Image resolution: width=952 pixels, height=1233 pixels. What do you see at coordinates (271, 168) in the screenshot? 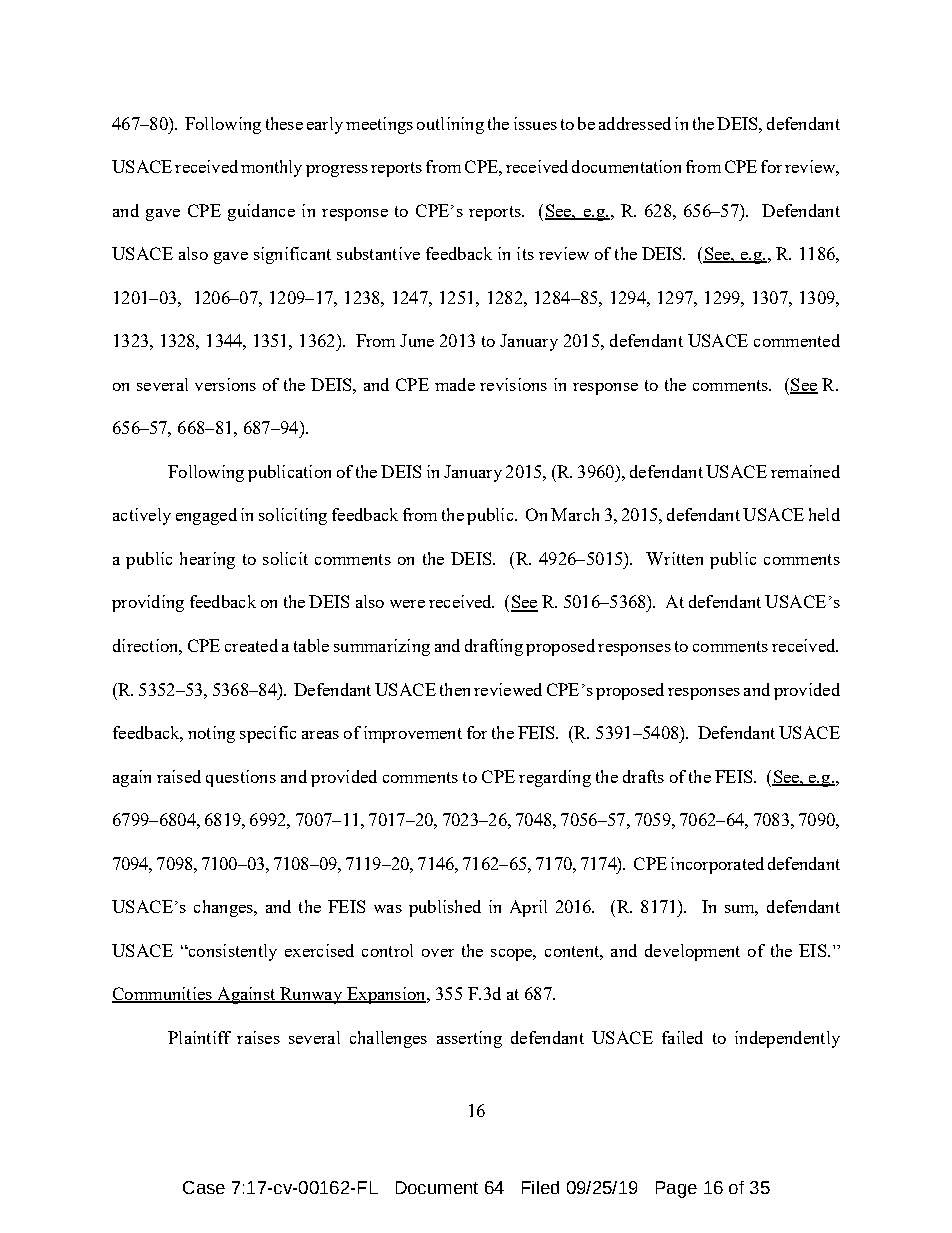
I see `monthly` at bounding box center [271, 168].
